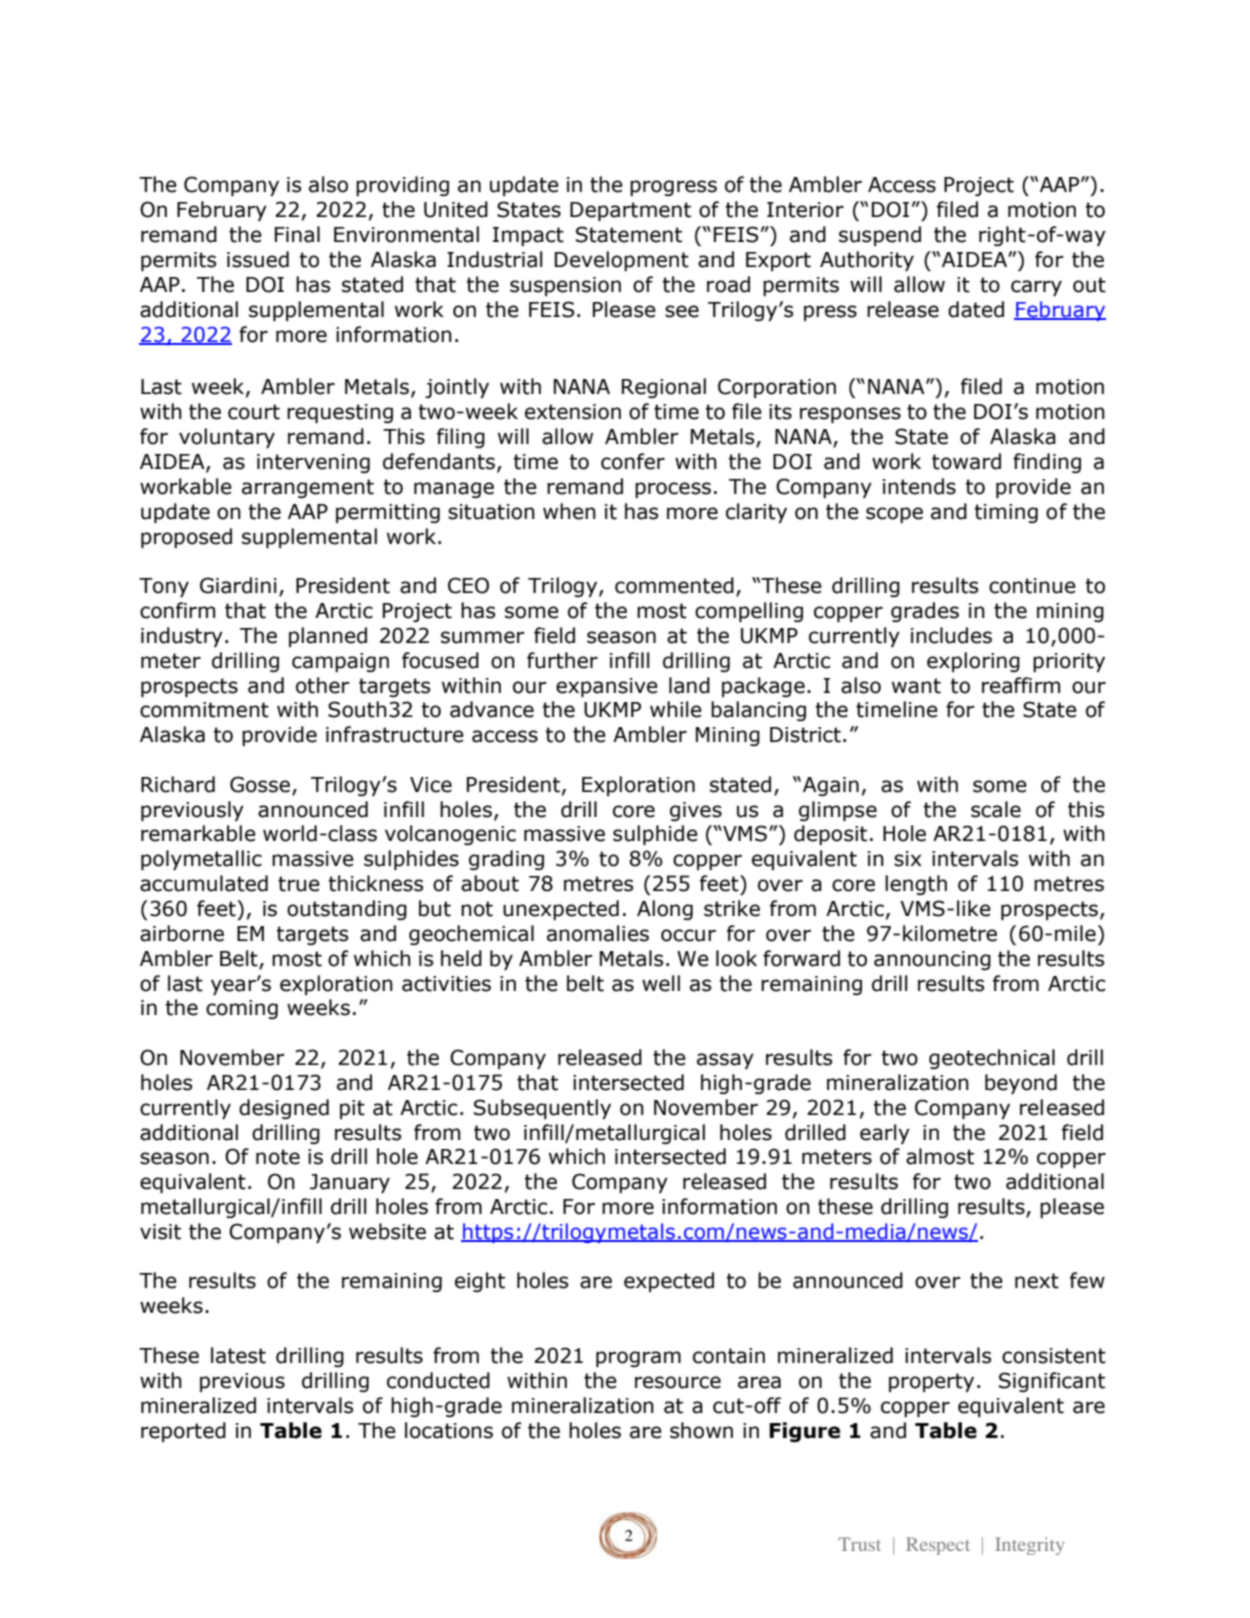 Image resolution: width=1250 pixels, height=1618 pixels. I want to click on Final, so click(297, 234).
